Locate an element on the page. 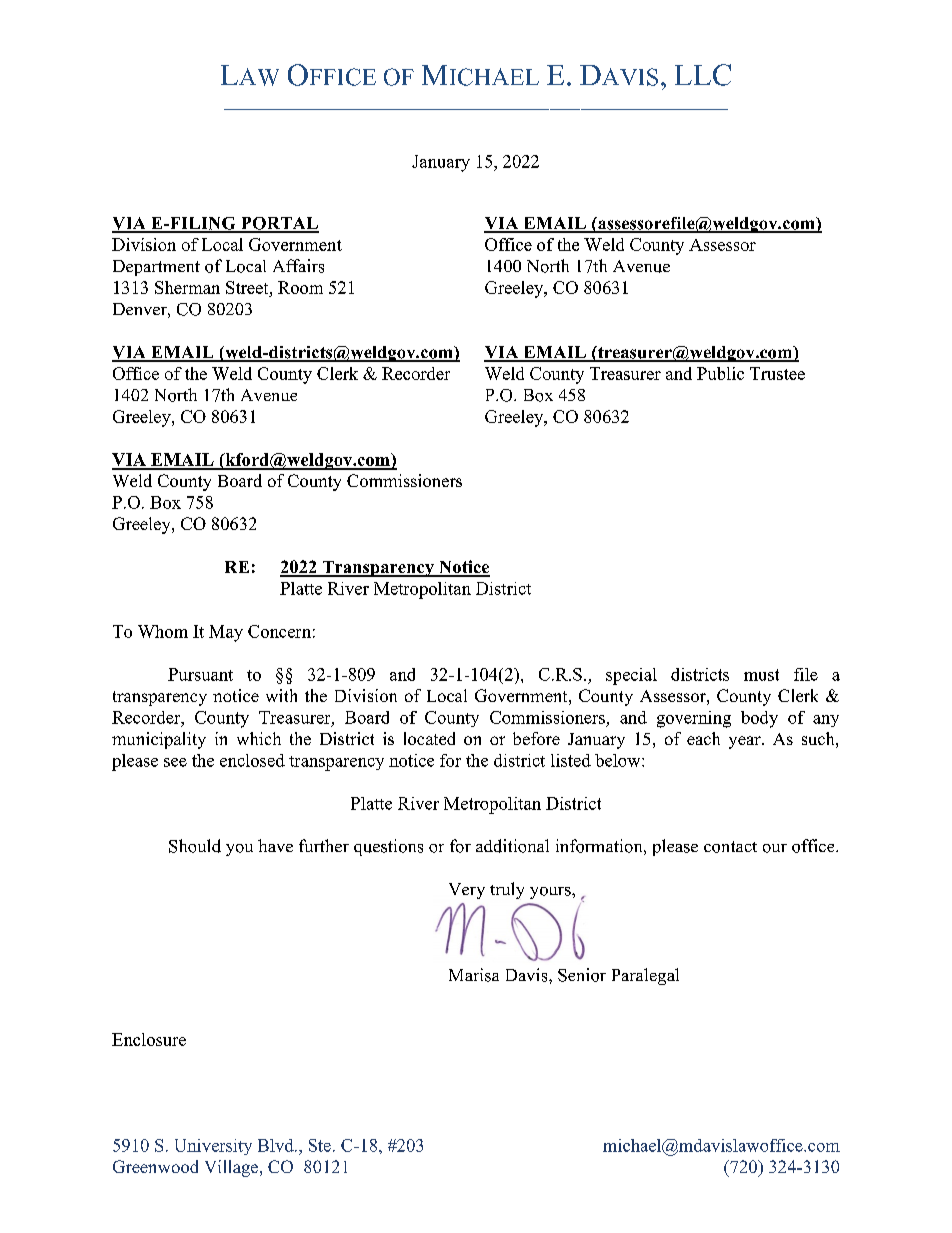 The image size is (952, 1233). truly is located at coordinates (507, 890).
